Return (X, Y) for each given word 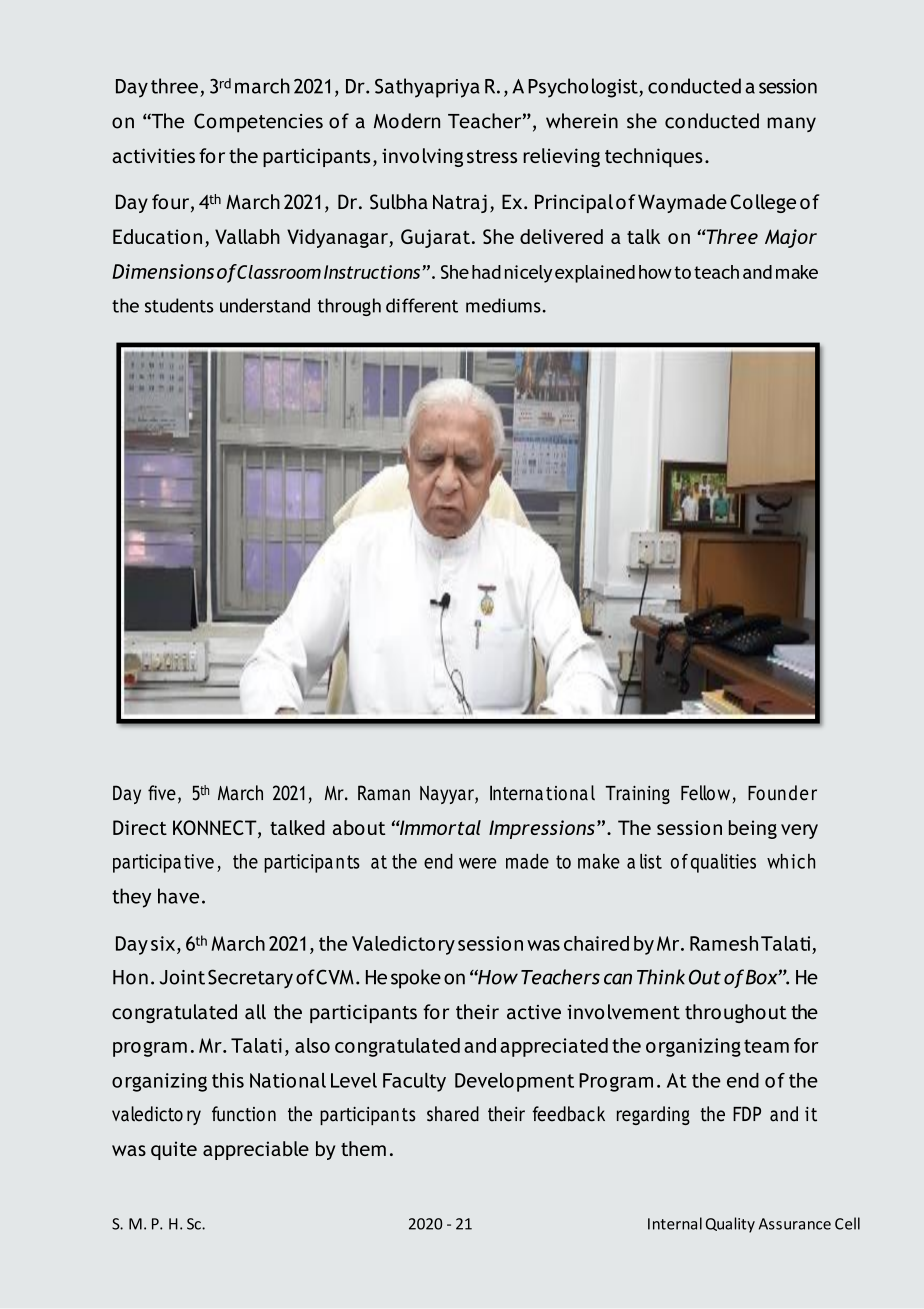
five (162, 793)
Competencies (258, 123)
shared (453, 1114)
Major (791, 238)
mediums (503, 305)
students (179, 305)
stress (492, 156)
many (791, 124)
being (753, 829)
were (477, 863)
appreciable (256, 1150)
